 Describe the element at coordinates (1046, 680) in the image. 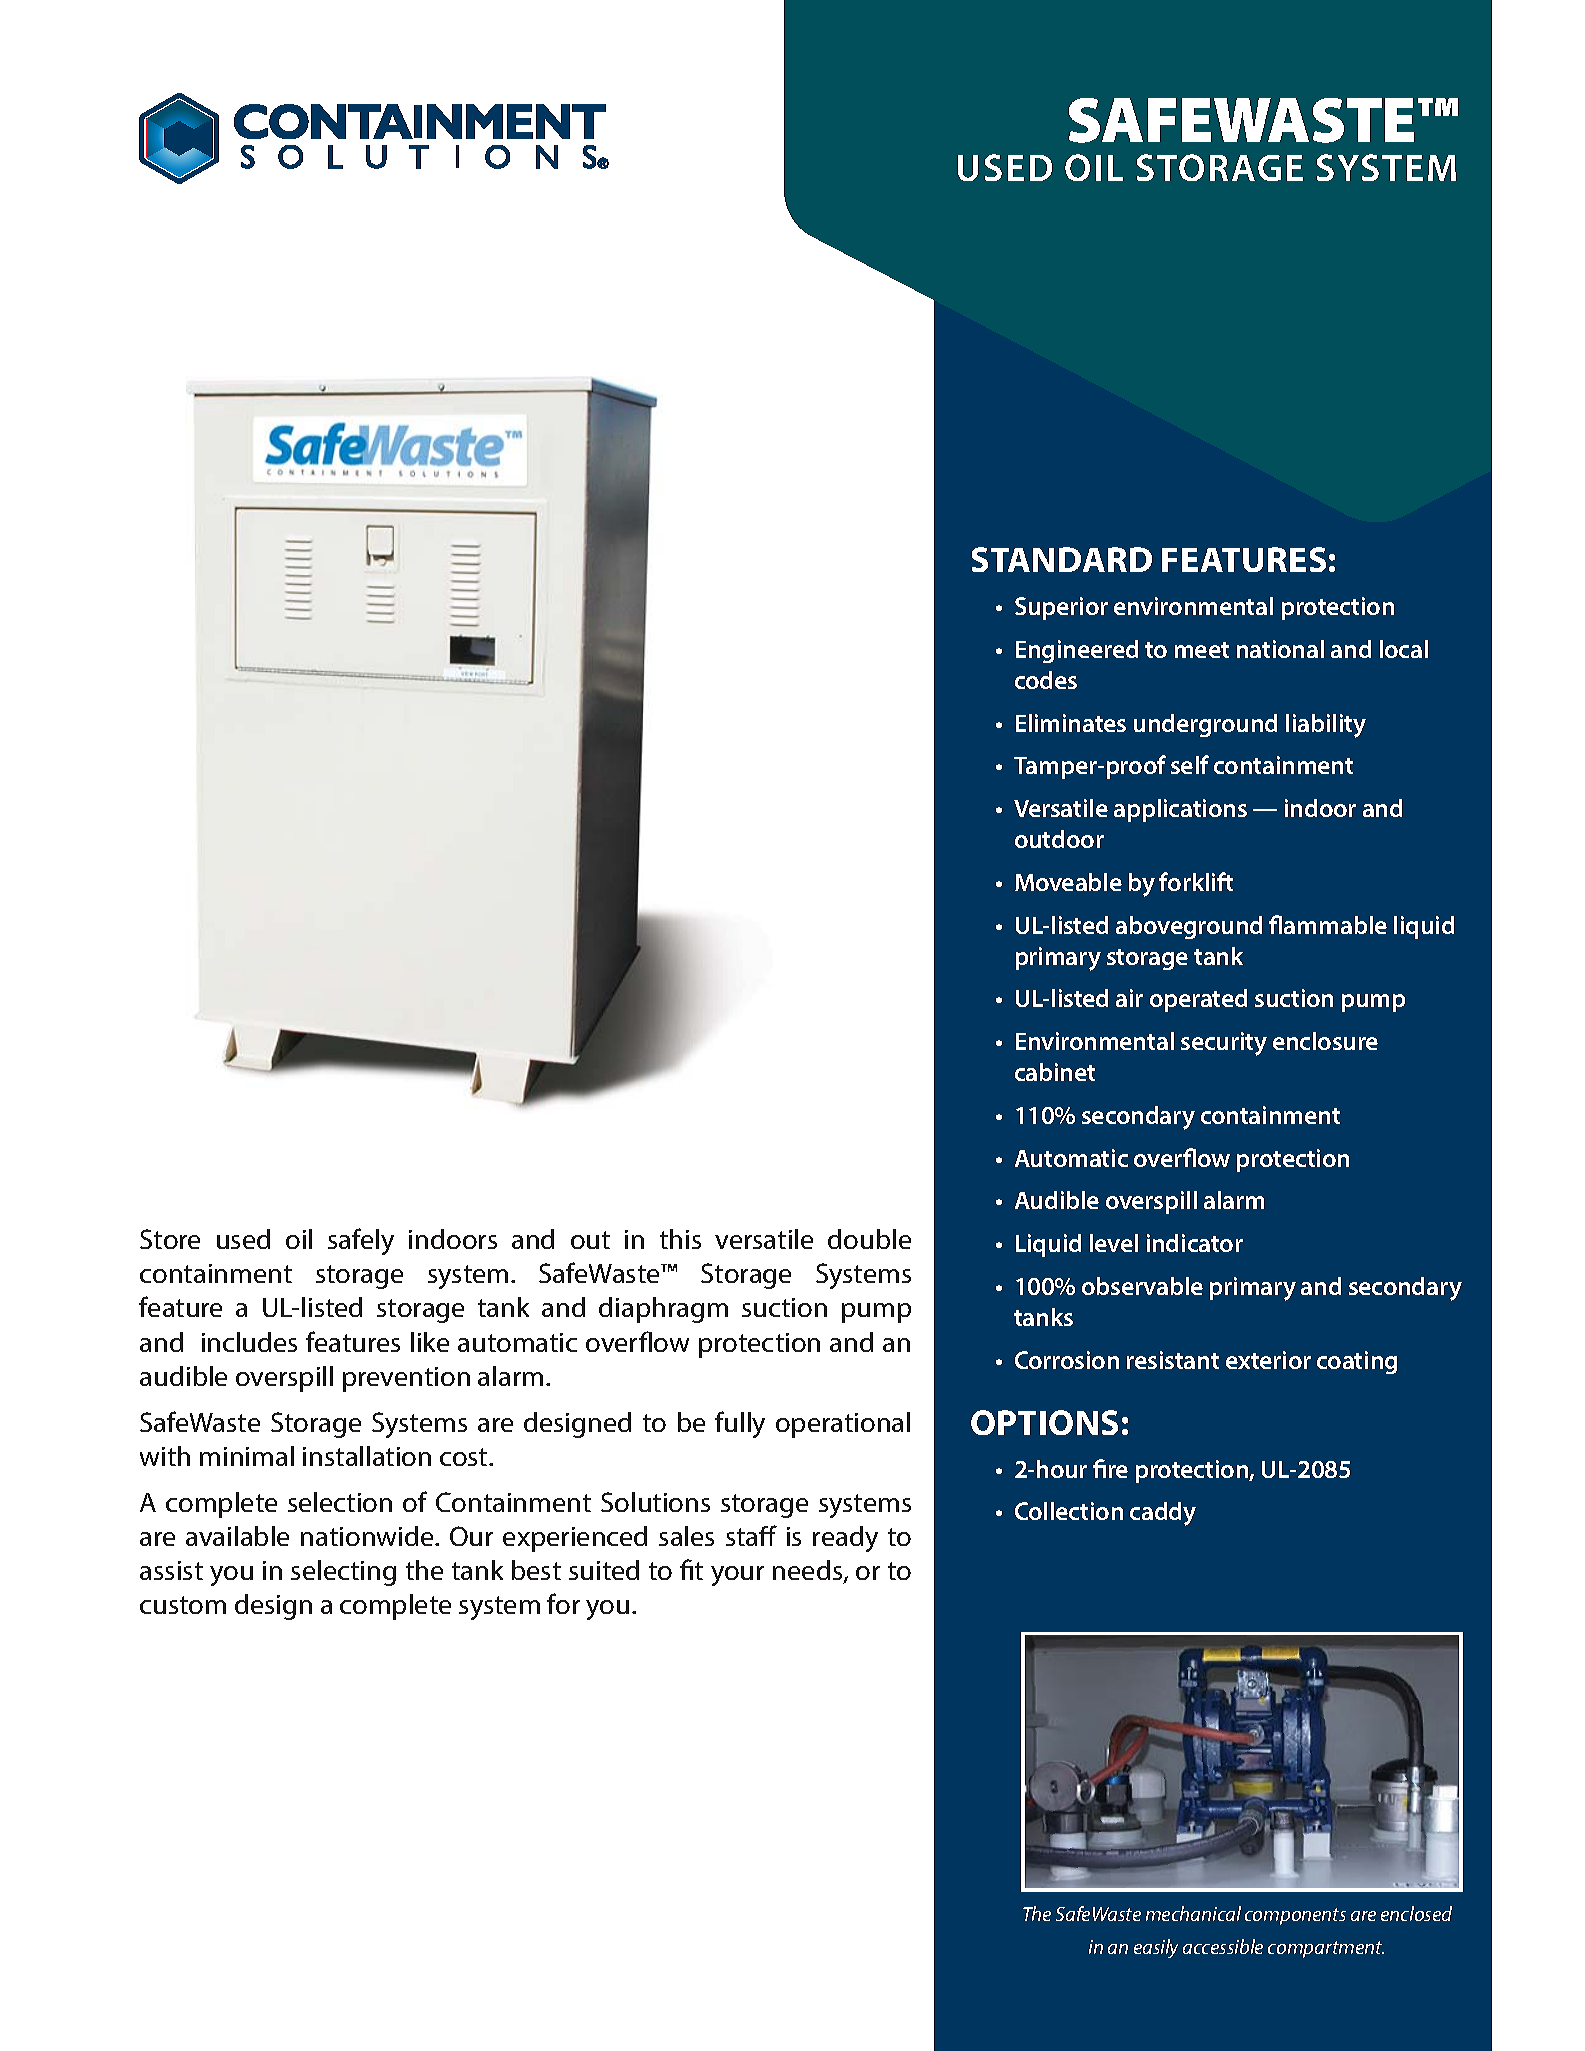

I see `codes` at that location.
